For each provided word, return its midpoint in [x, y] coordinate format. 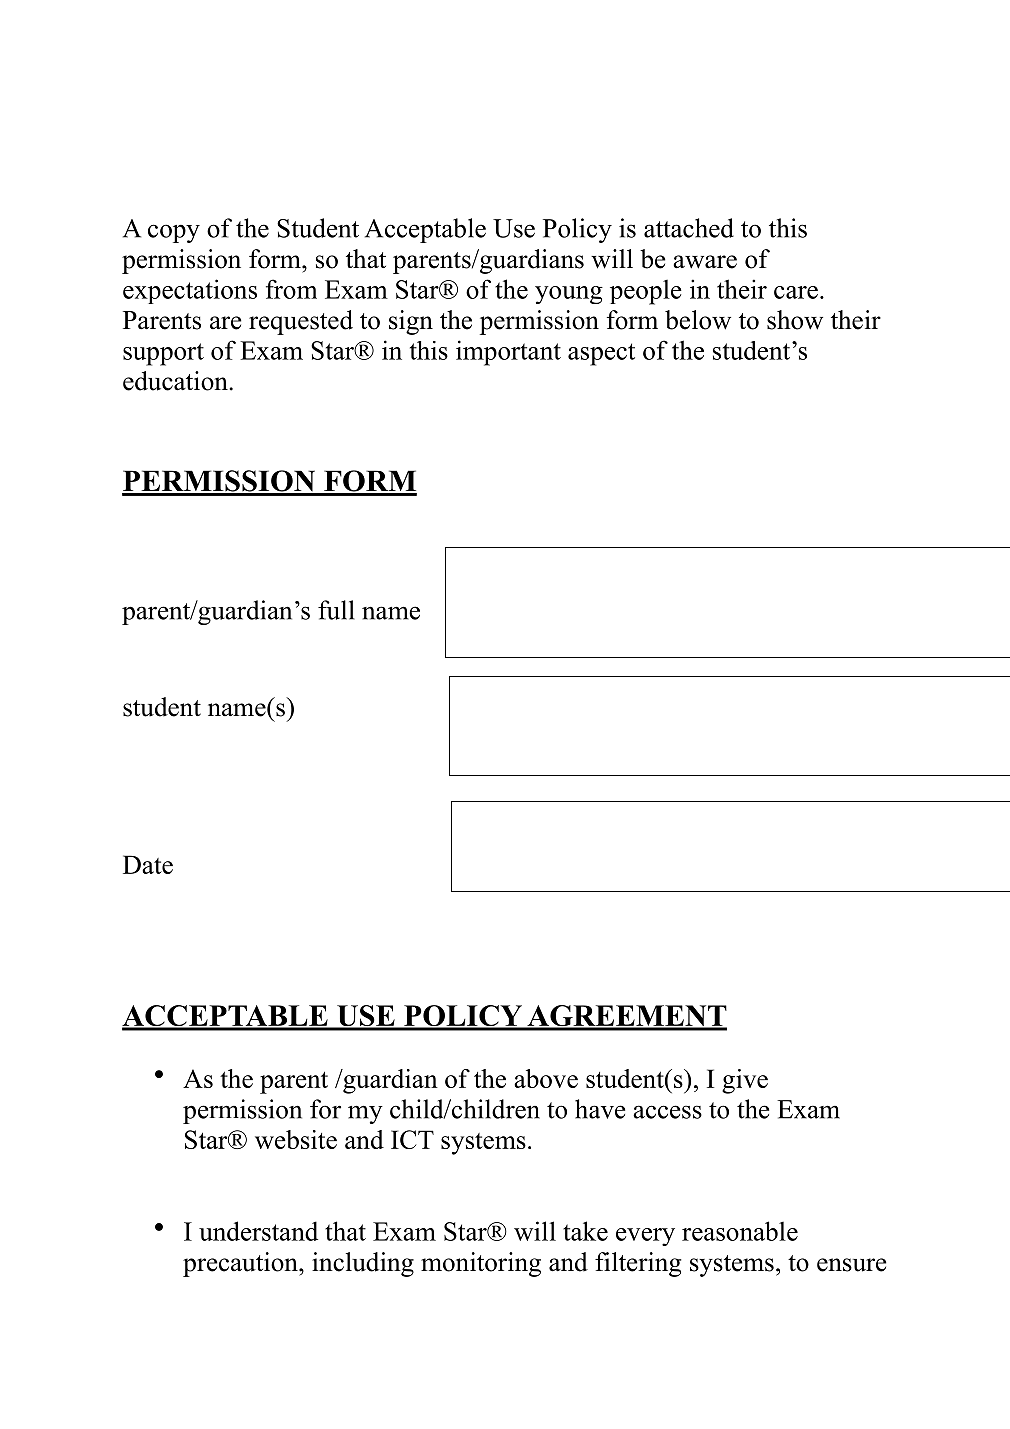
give [745, 1081]
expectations [190, 291]
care [796, 292]
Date [148, 864]
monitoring [481, 1264]
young [569, 295]
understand [258, 1231]
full [336, 610]
